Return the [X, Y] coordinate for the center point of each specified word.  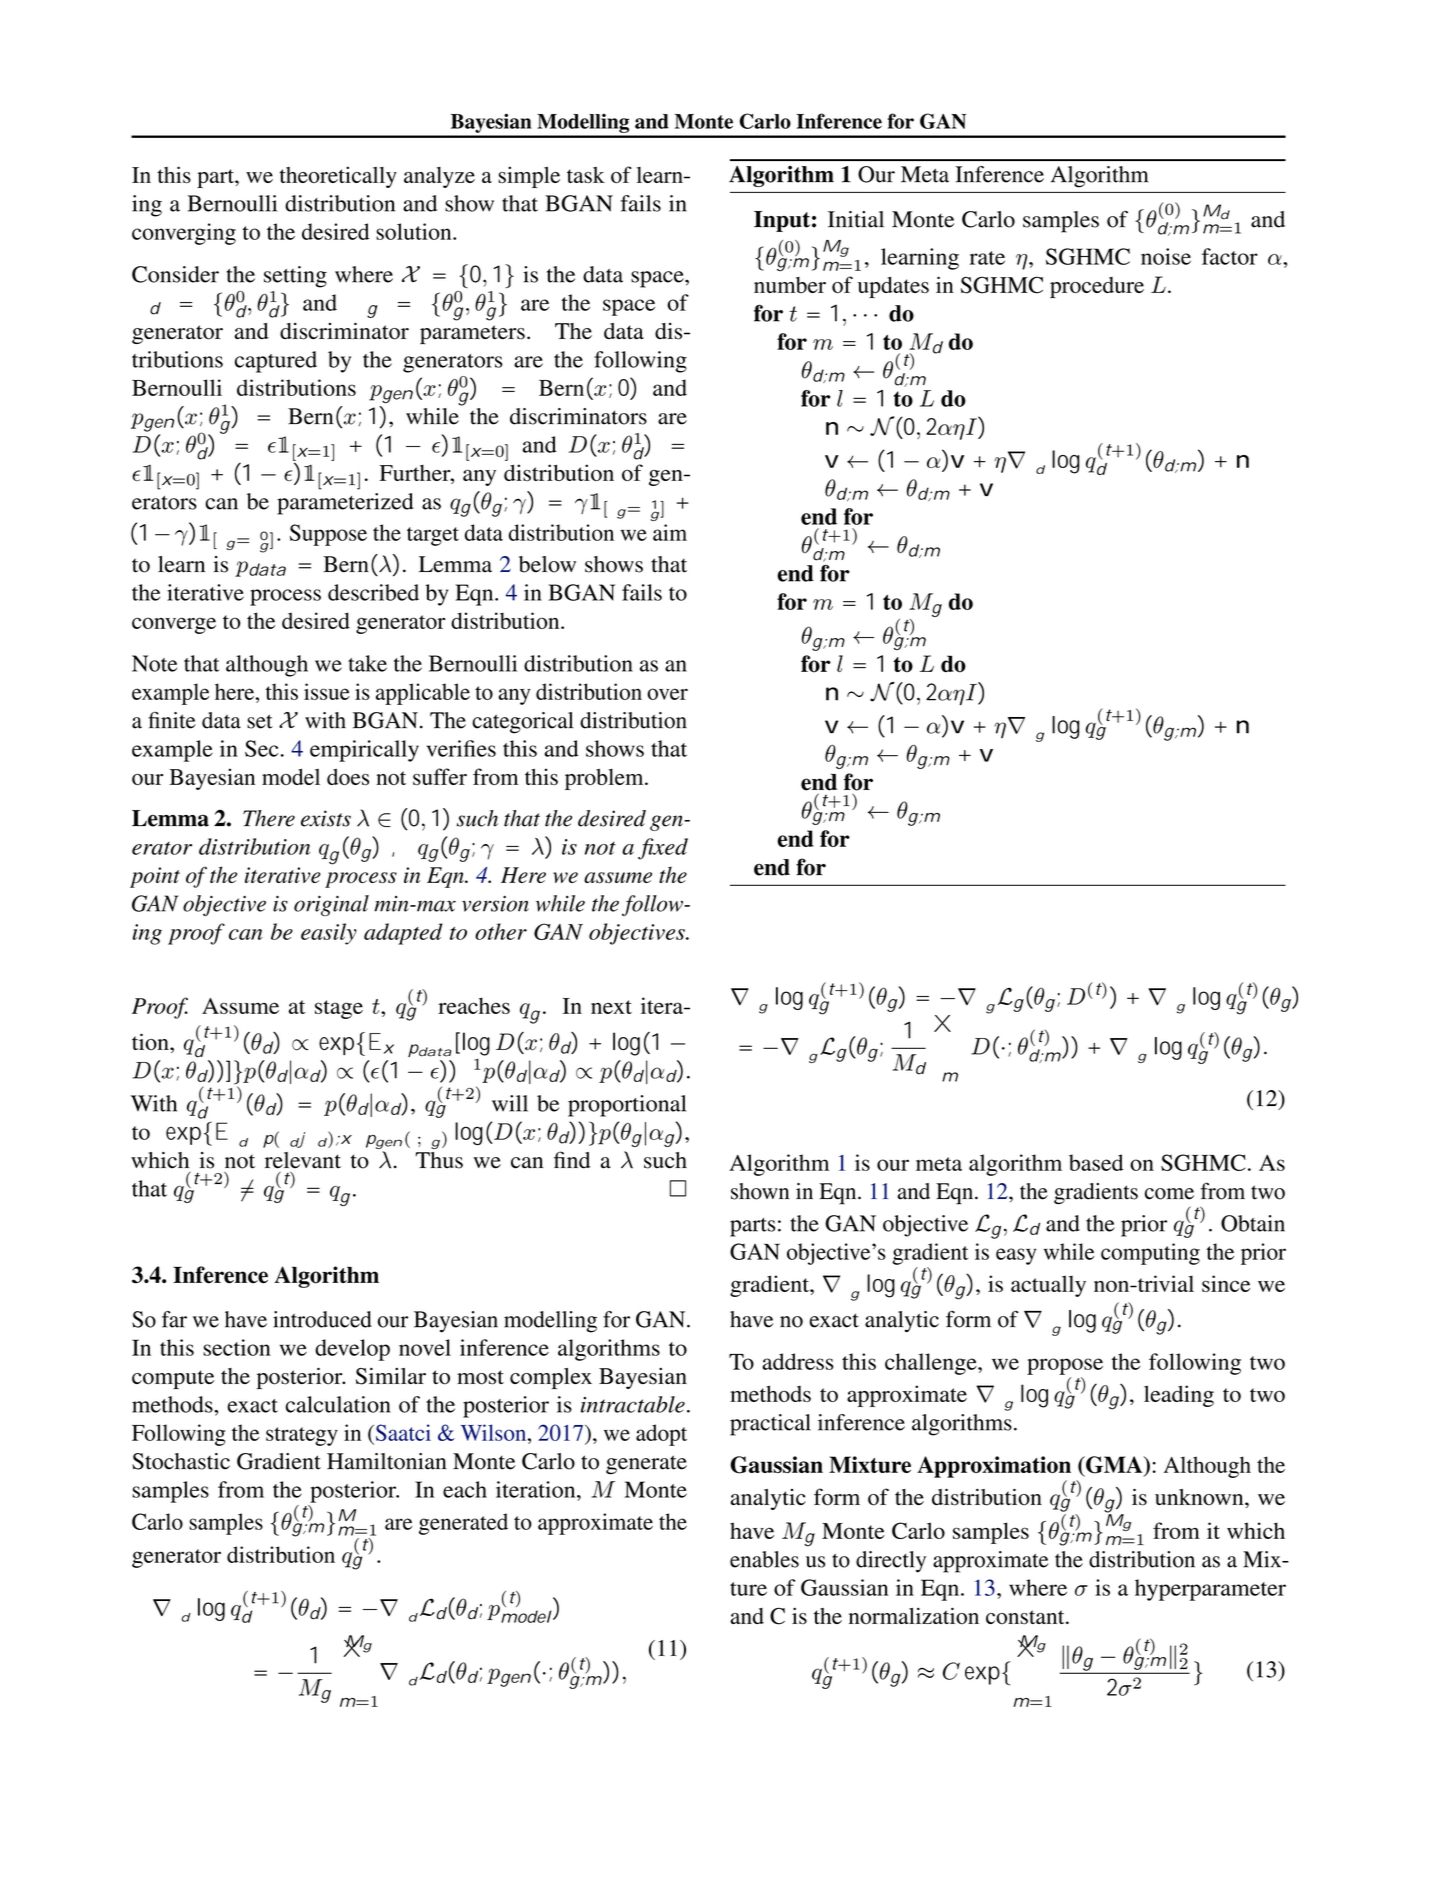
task [586, 175]
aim [670, 532]
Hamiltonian [387, 1461]
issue [327, 691]
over [667, 694]
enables [764, 1559]
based [1096, 1162]
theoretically [338, 177]
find [572, 1160]
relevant [303, 1160]
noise [1166, 256]
